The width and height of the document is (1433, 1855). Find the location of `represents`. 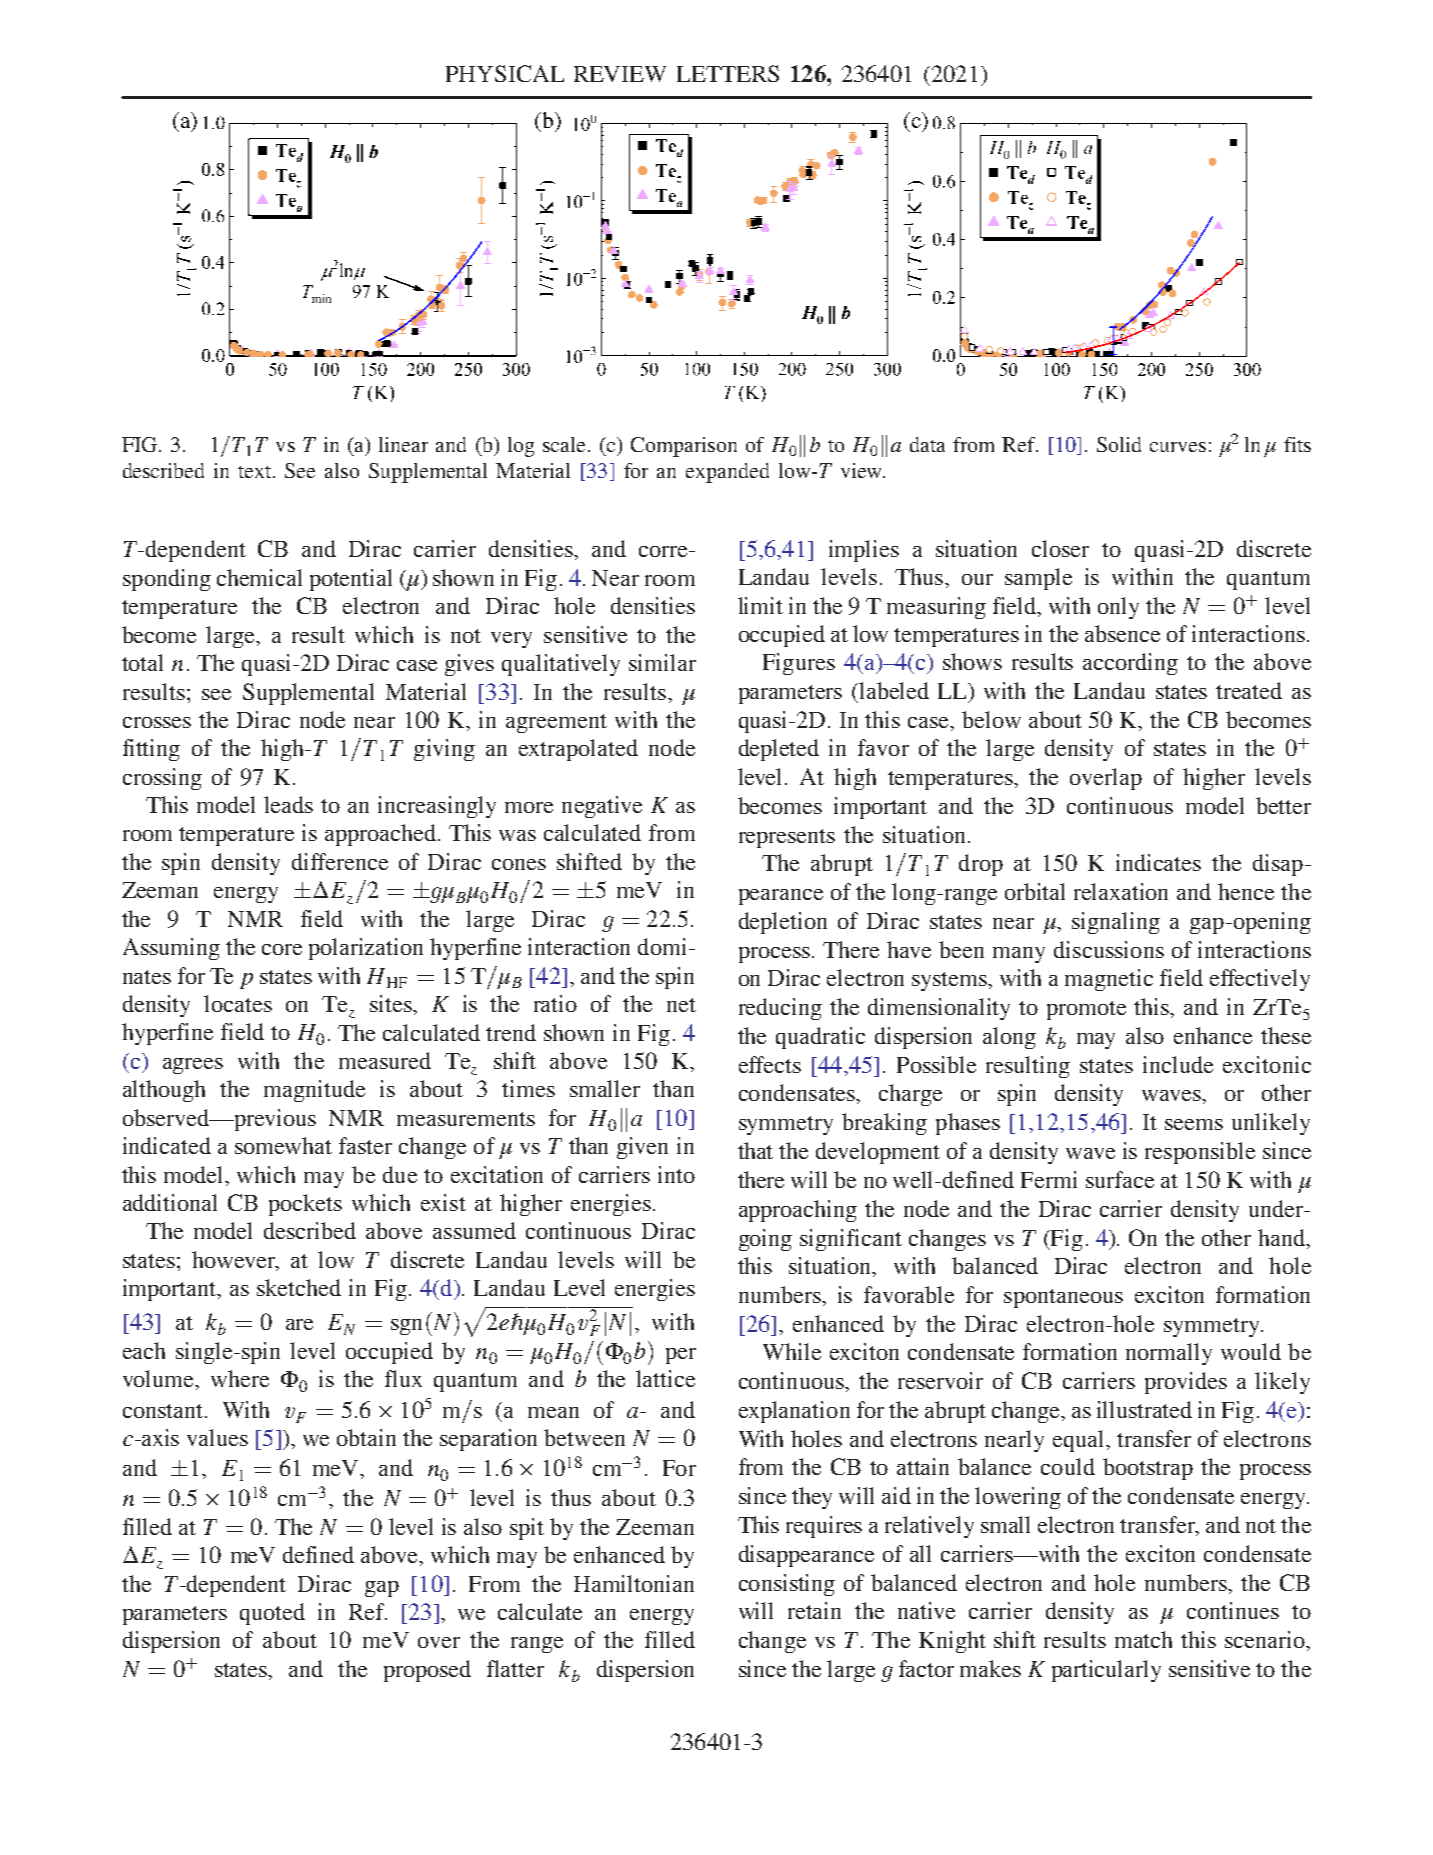

represents is located at coordinates (787, 838).
